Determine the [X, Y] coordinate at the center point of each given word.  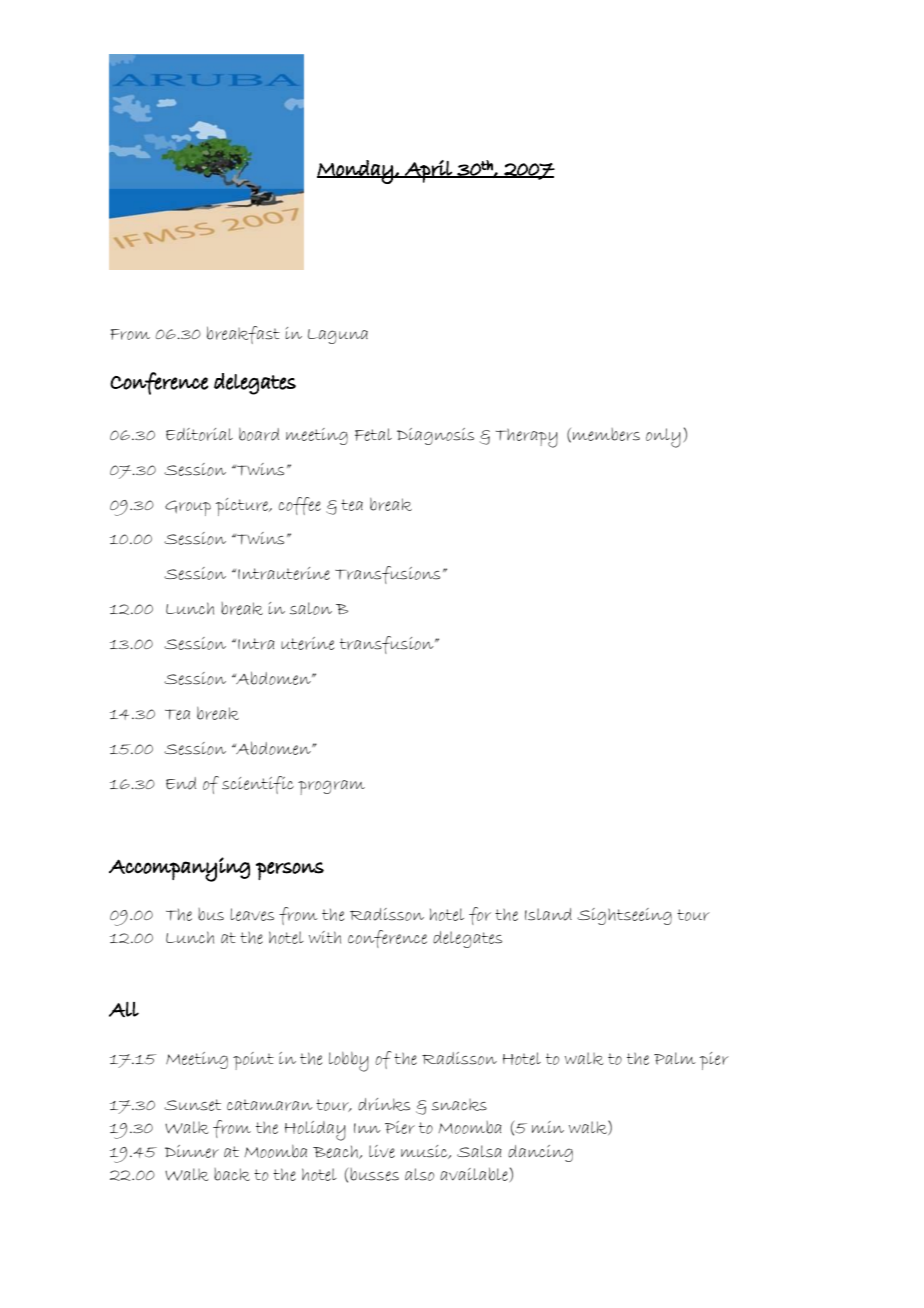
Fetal [373, 434]
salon [311, 608]
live [382, 1151]
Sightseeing [624, 916]
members [606, 434]
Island [548, 914]
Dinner [192, 1151]
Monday [356, 172]
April [428, 171]
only [663, 438]
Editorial [199, 434]
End [181, 783]
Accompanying [179, 869]
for [480, 916]
